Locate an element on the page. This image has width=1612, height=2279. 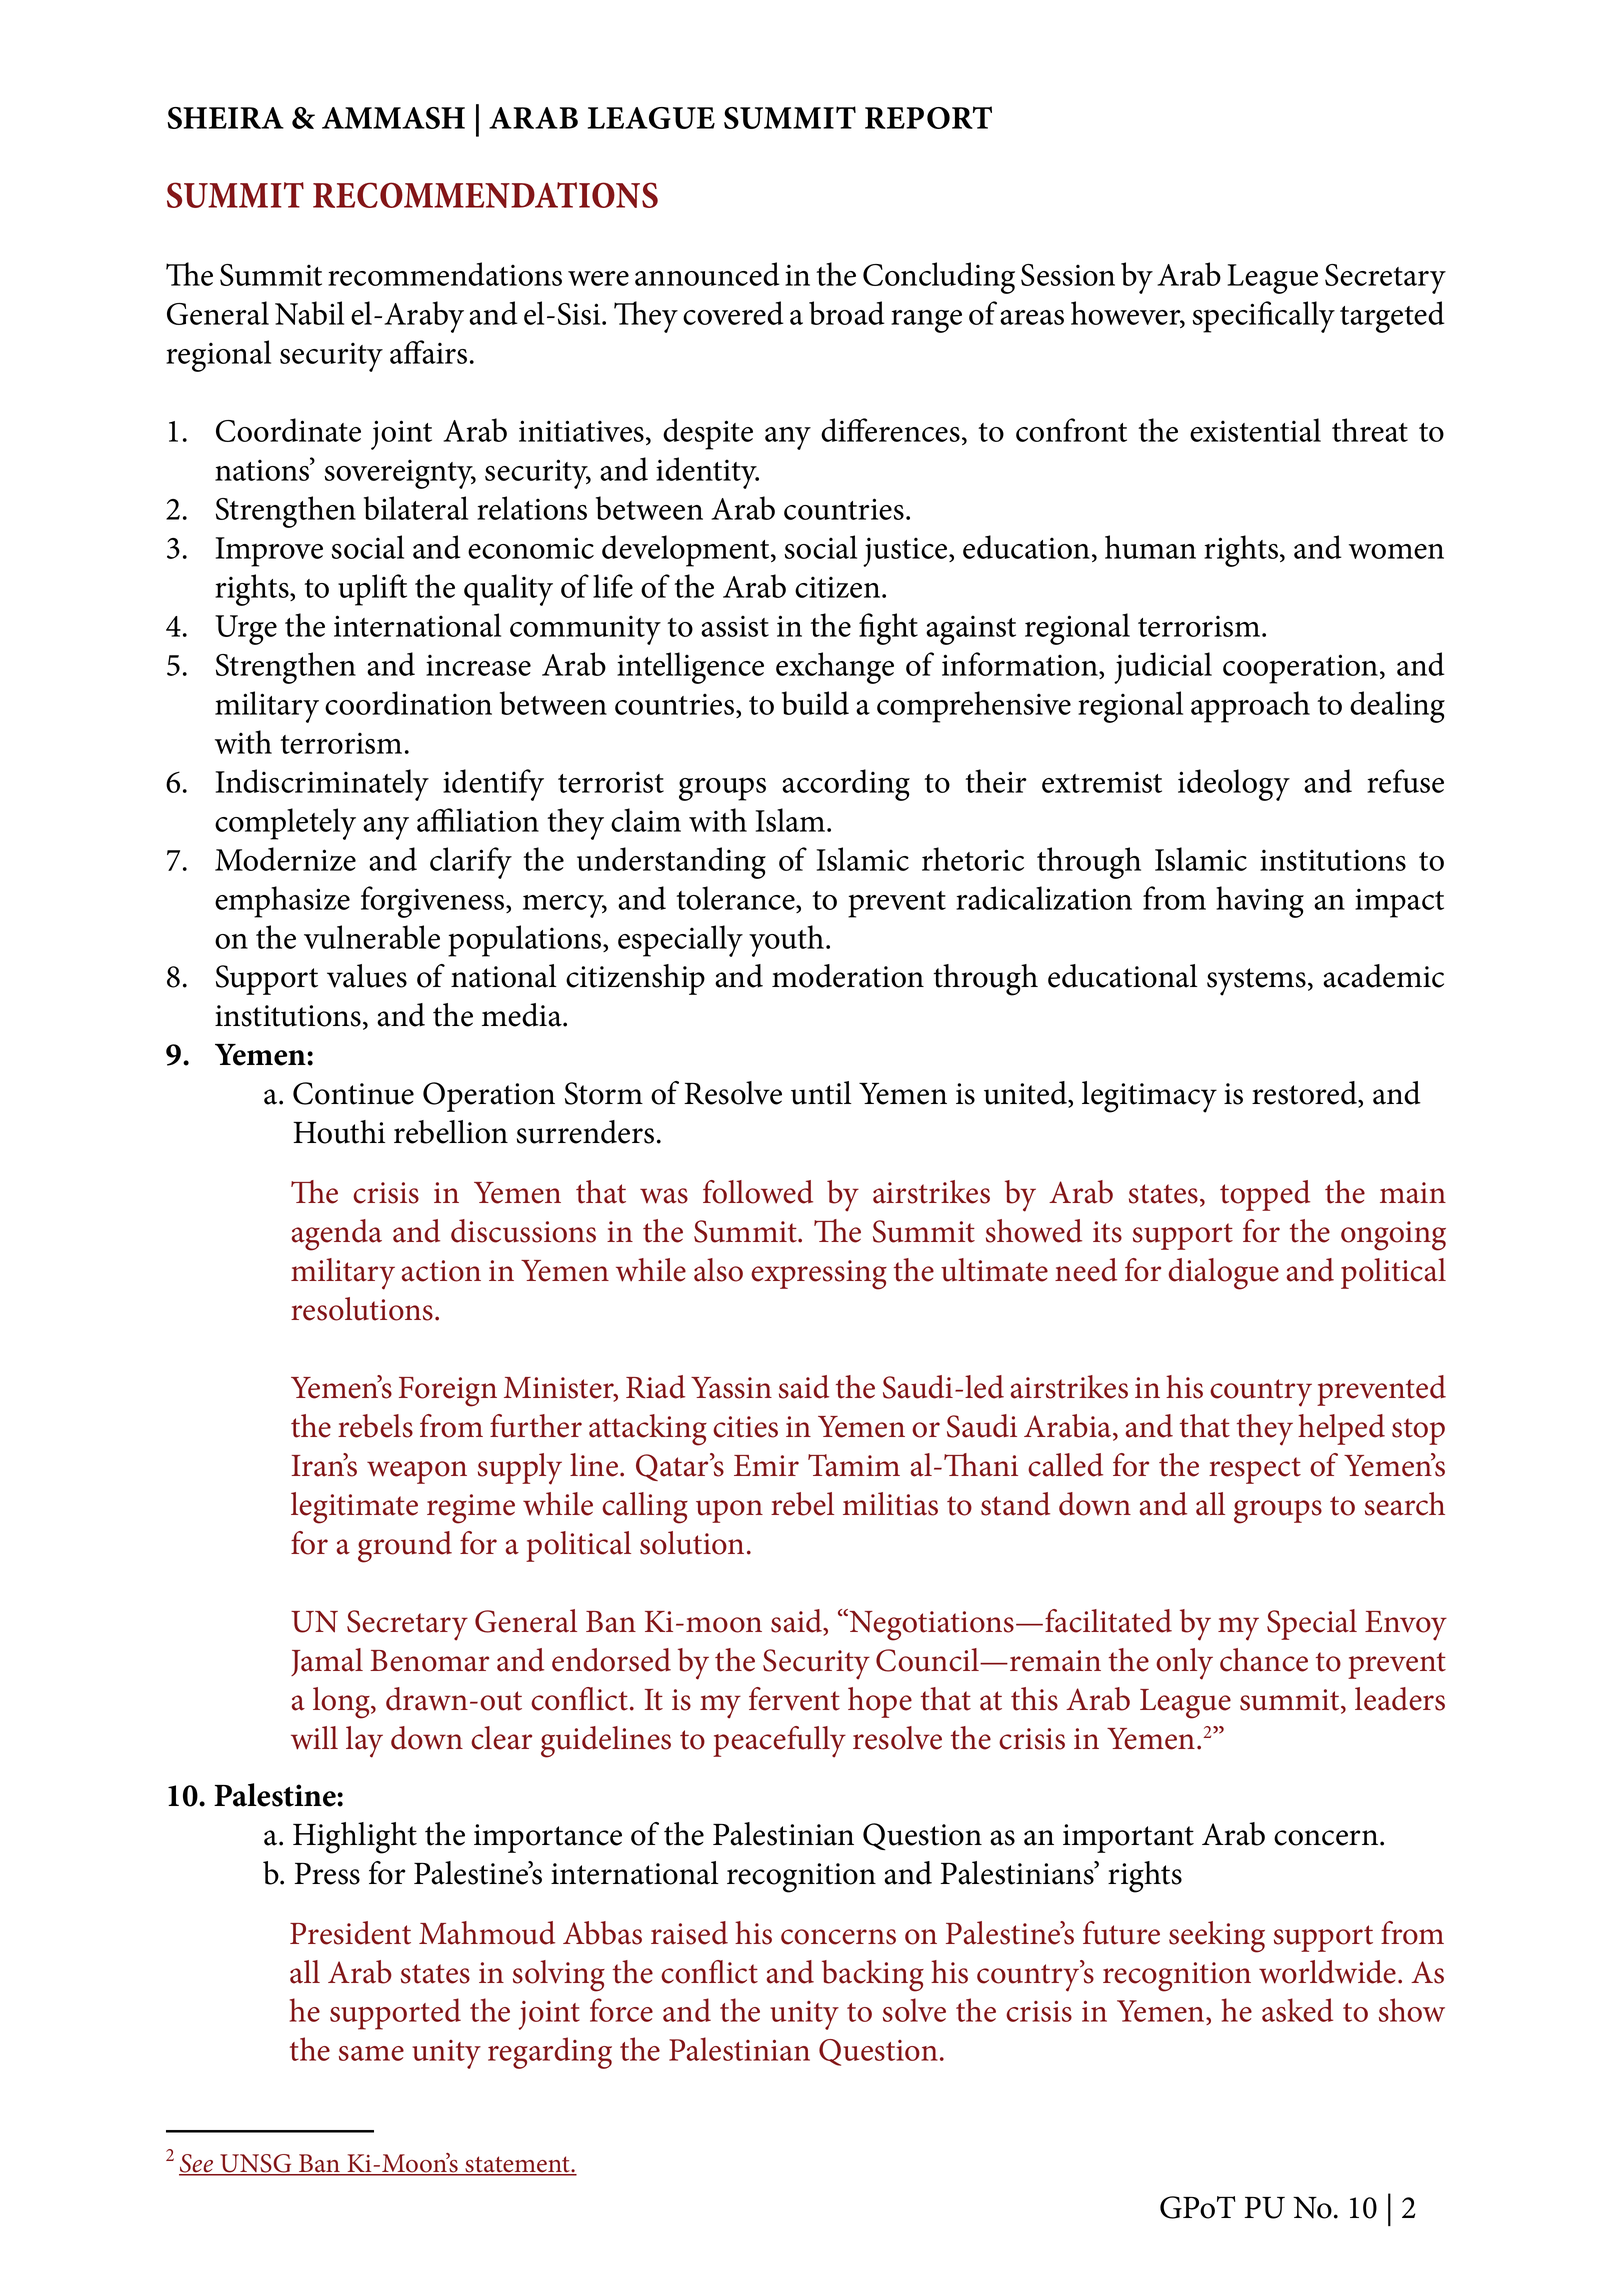
backing is located at coordinates (873, 1976).
